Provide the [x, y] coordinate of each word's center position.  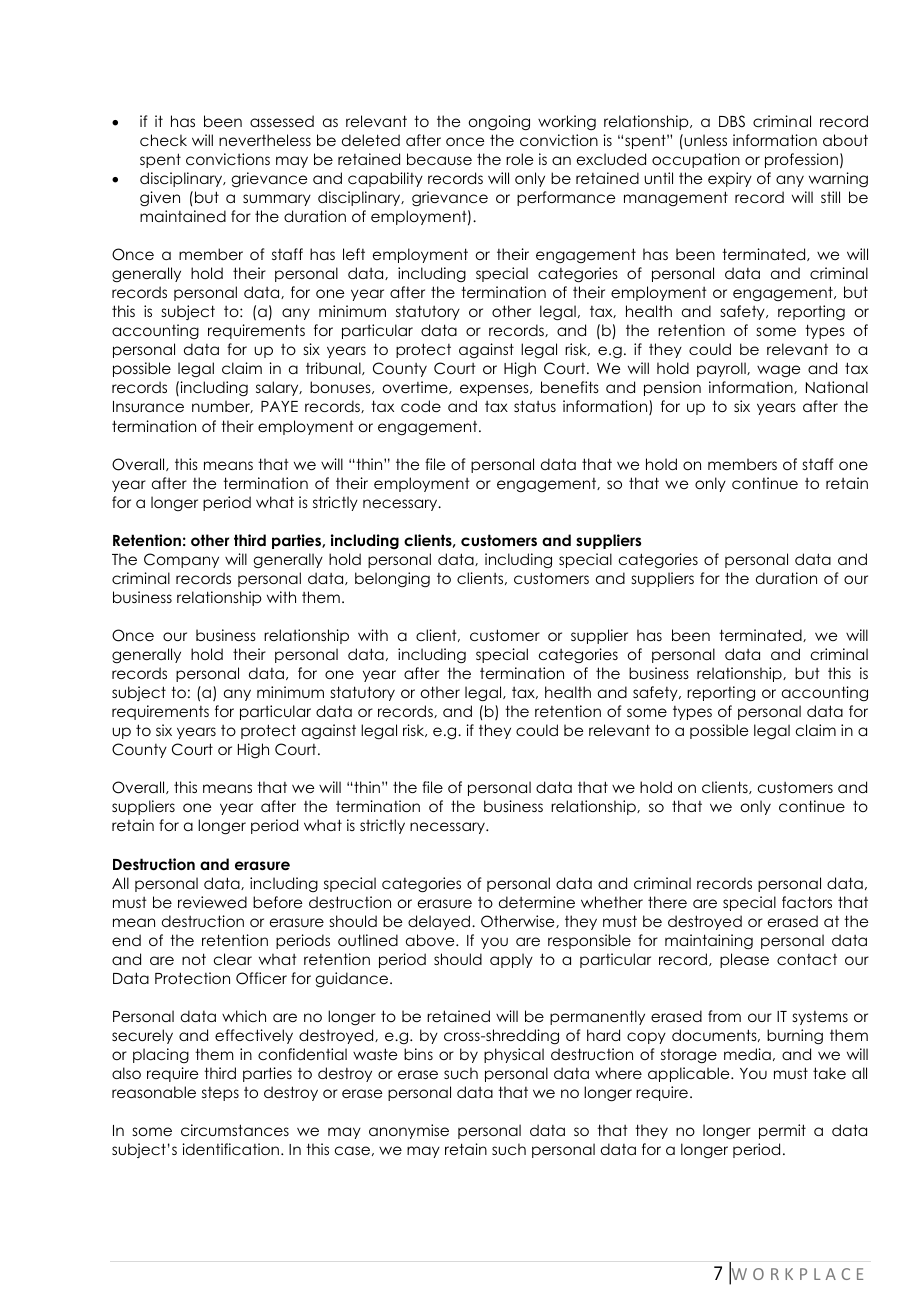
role [519, 159]
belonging [392, 580]
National [837, 387]
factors [807, 902]
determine [537, 902]
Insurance [148, 406]
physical [514, 1055]
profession [801, 160]
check [163, 140]
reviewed [212, 902]
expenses [495, 390]
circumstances [235, 1130]
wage [778, 371]
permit [782, 1131]
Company [181, 560]
